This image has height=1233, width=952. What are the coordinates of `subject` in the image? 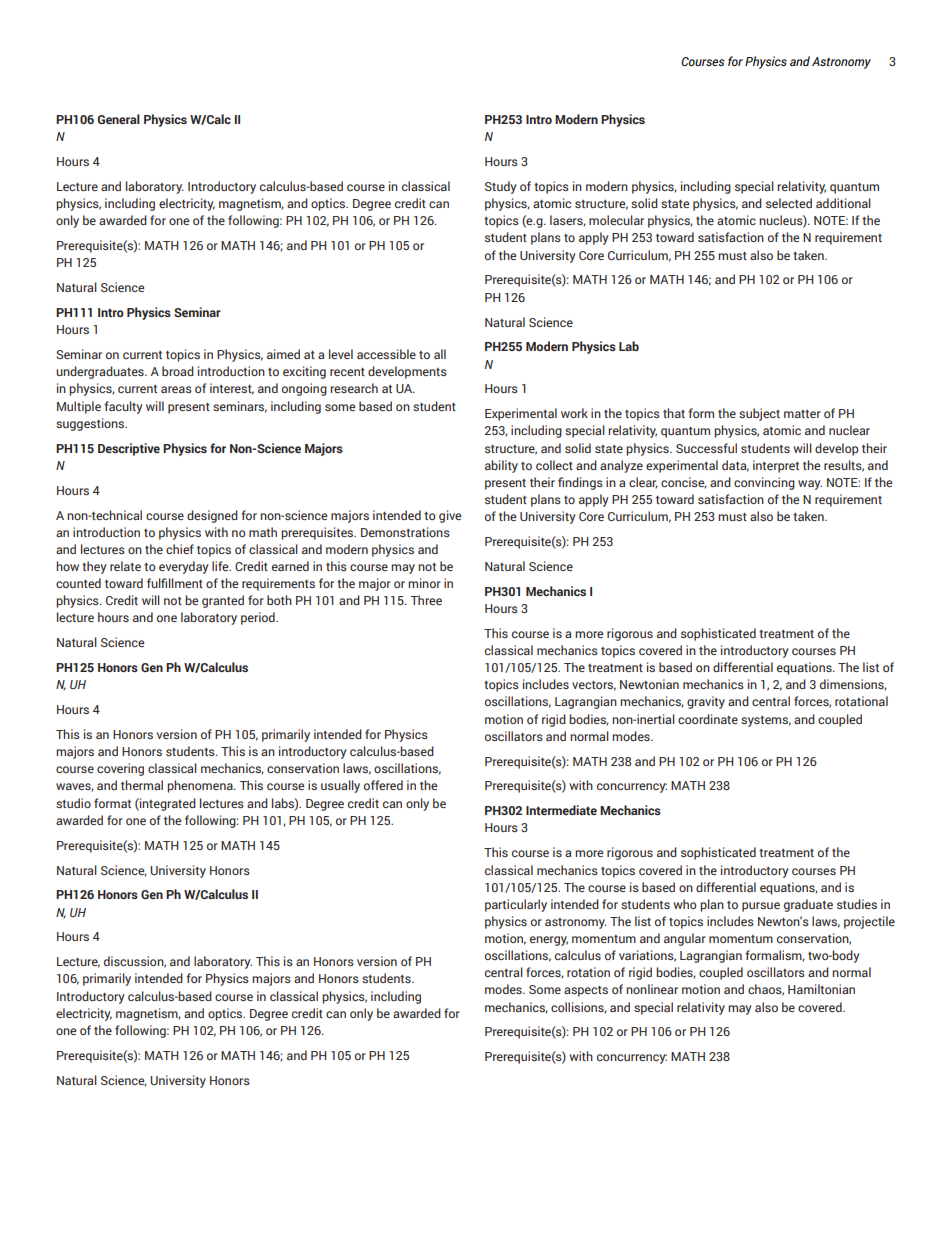 It's located at (759, 414).
